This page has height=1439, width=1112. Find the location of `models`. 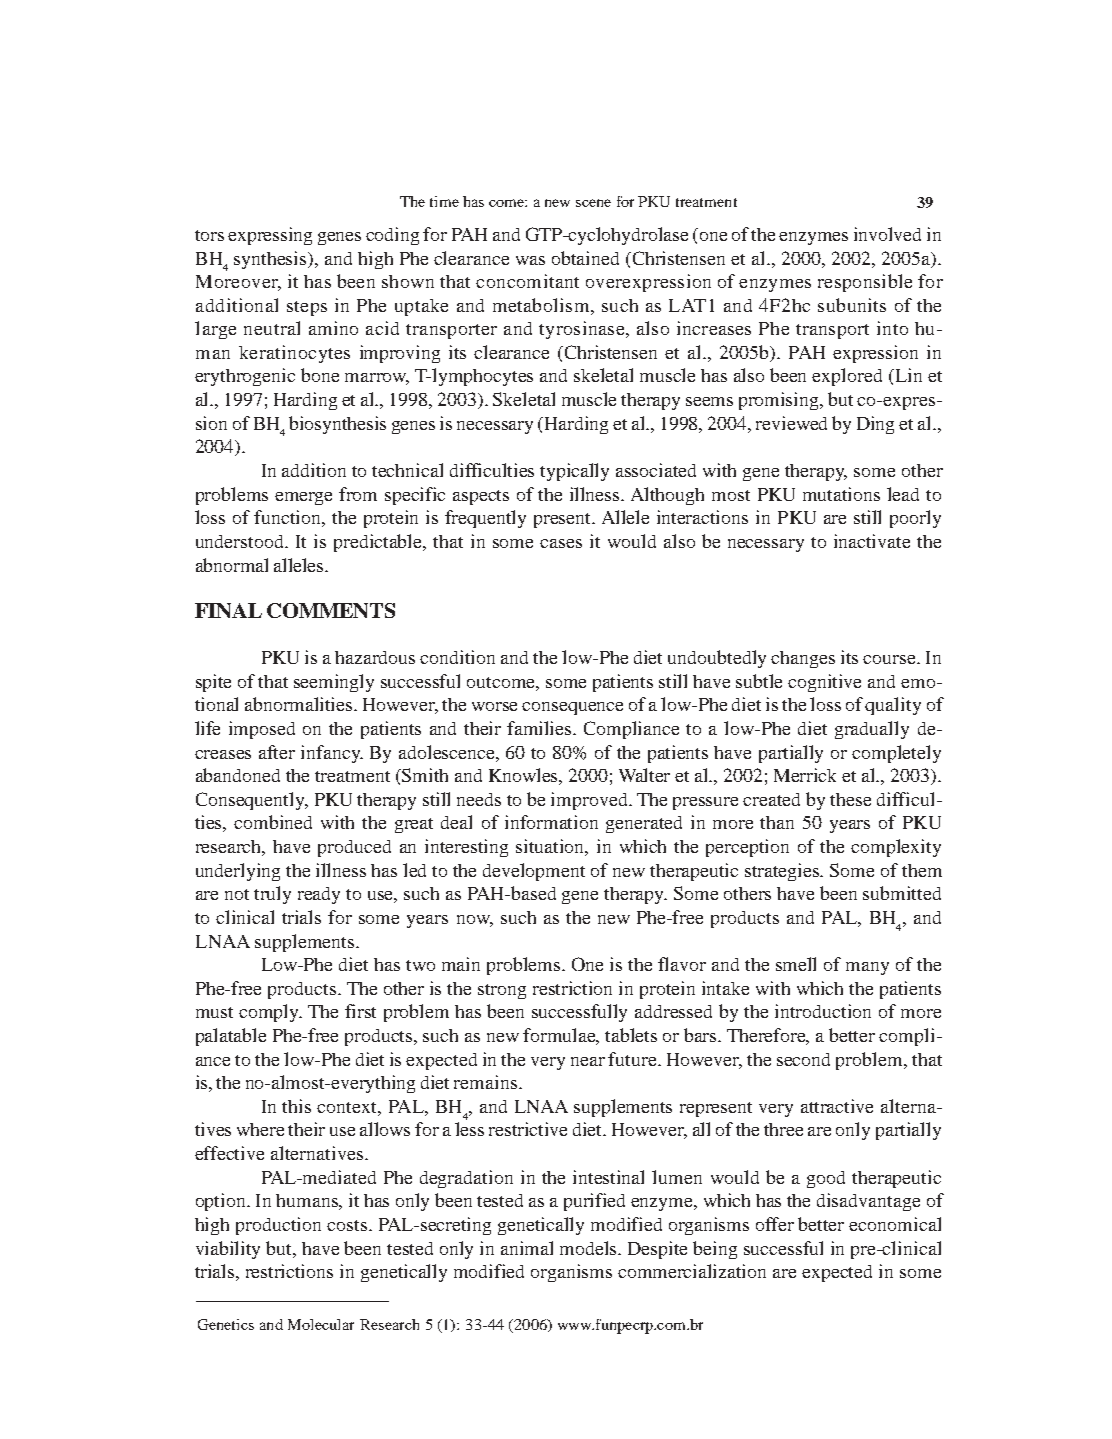

models is located at coordinates (590, 1248).
